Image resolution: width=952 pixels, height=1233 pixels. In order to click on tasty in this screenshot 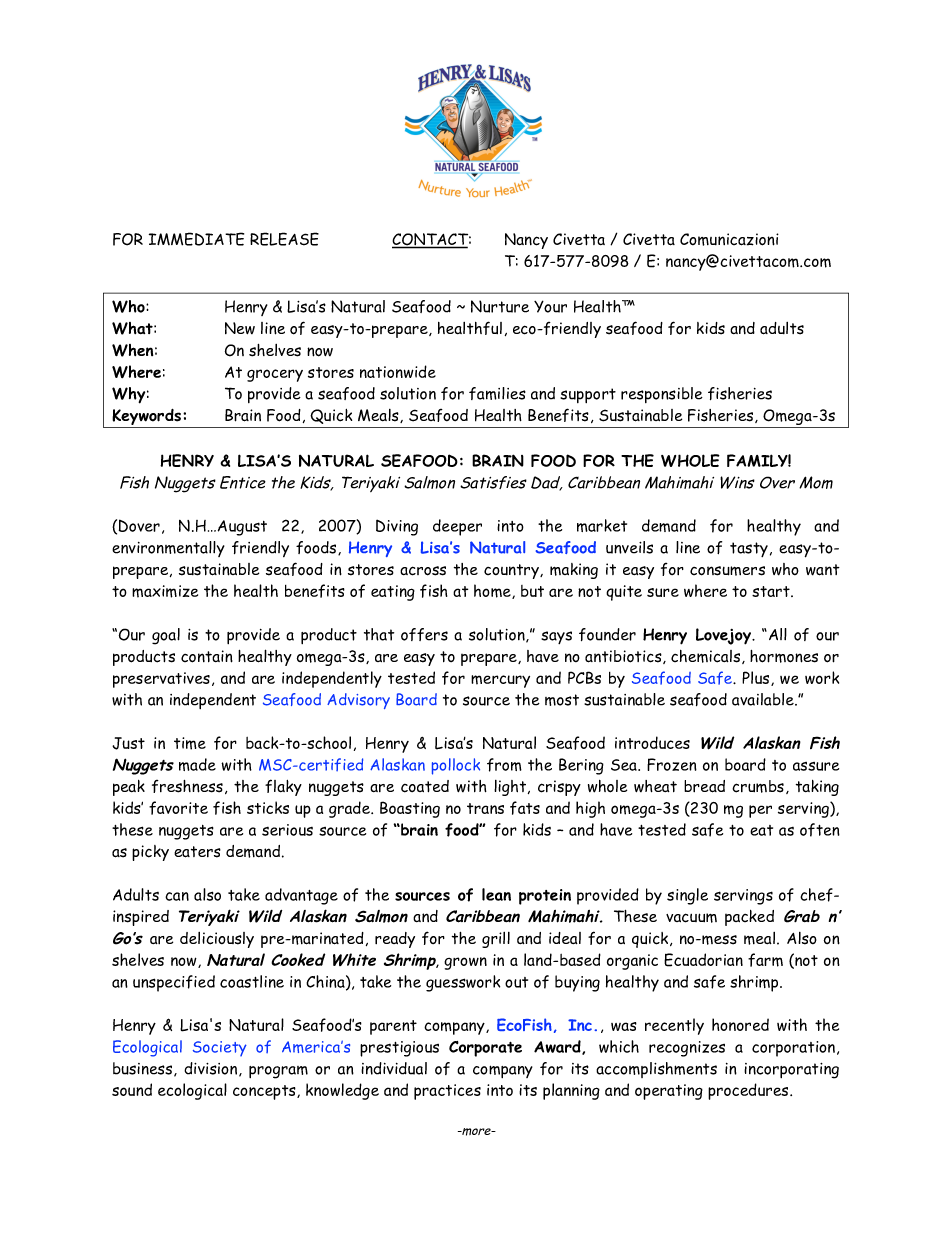, I will do `click(749, 549)`.
